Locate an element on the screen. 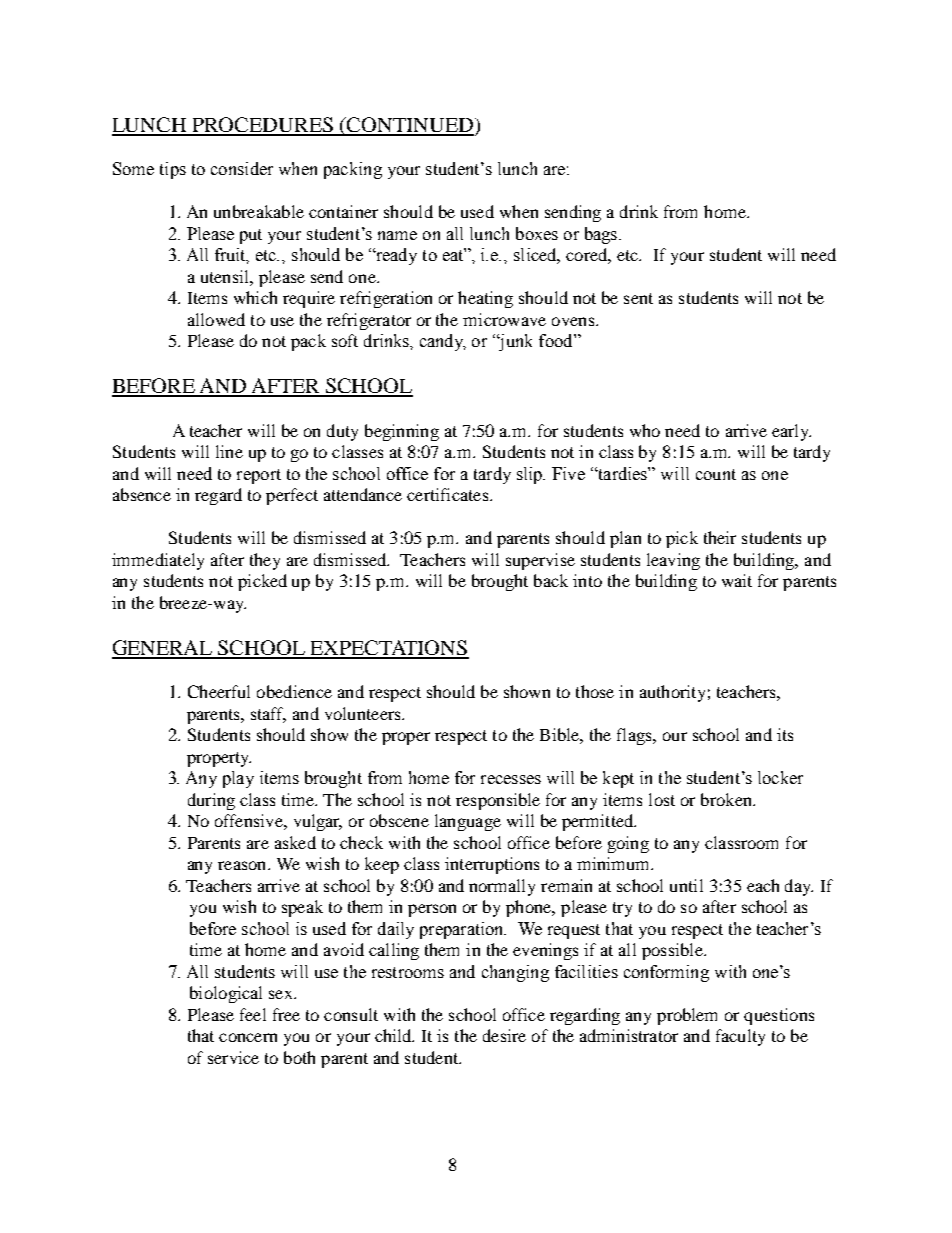 Image resolution: width=952 pixels, height=1233 pixels. wait is located at coordinates (737, 580).
